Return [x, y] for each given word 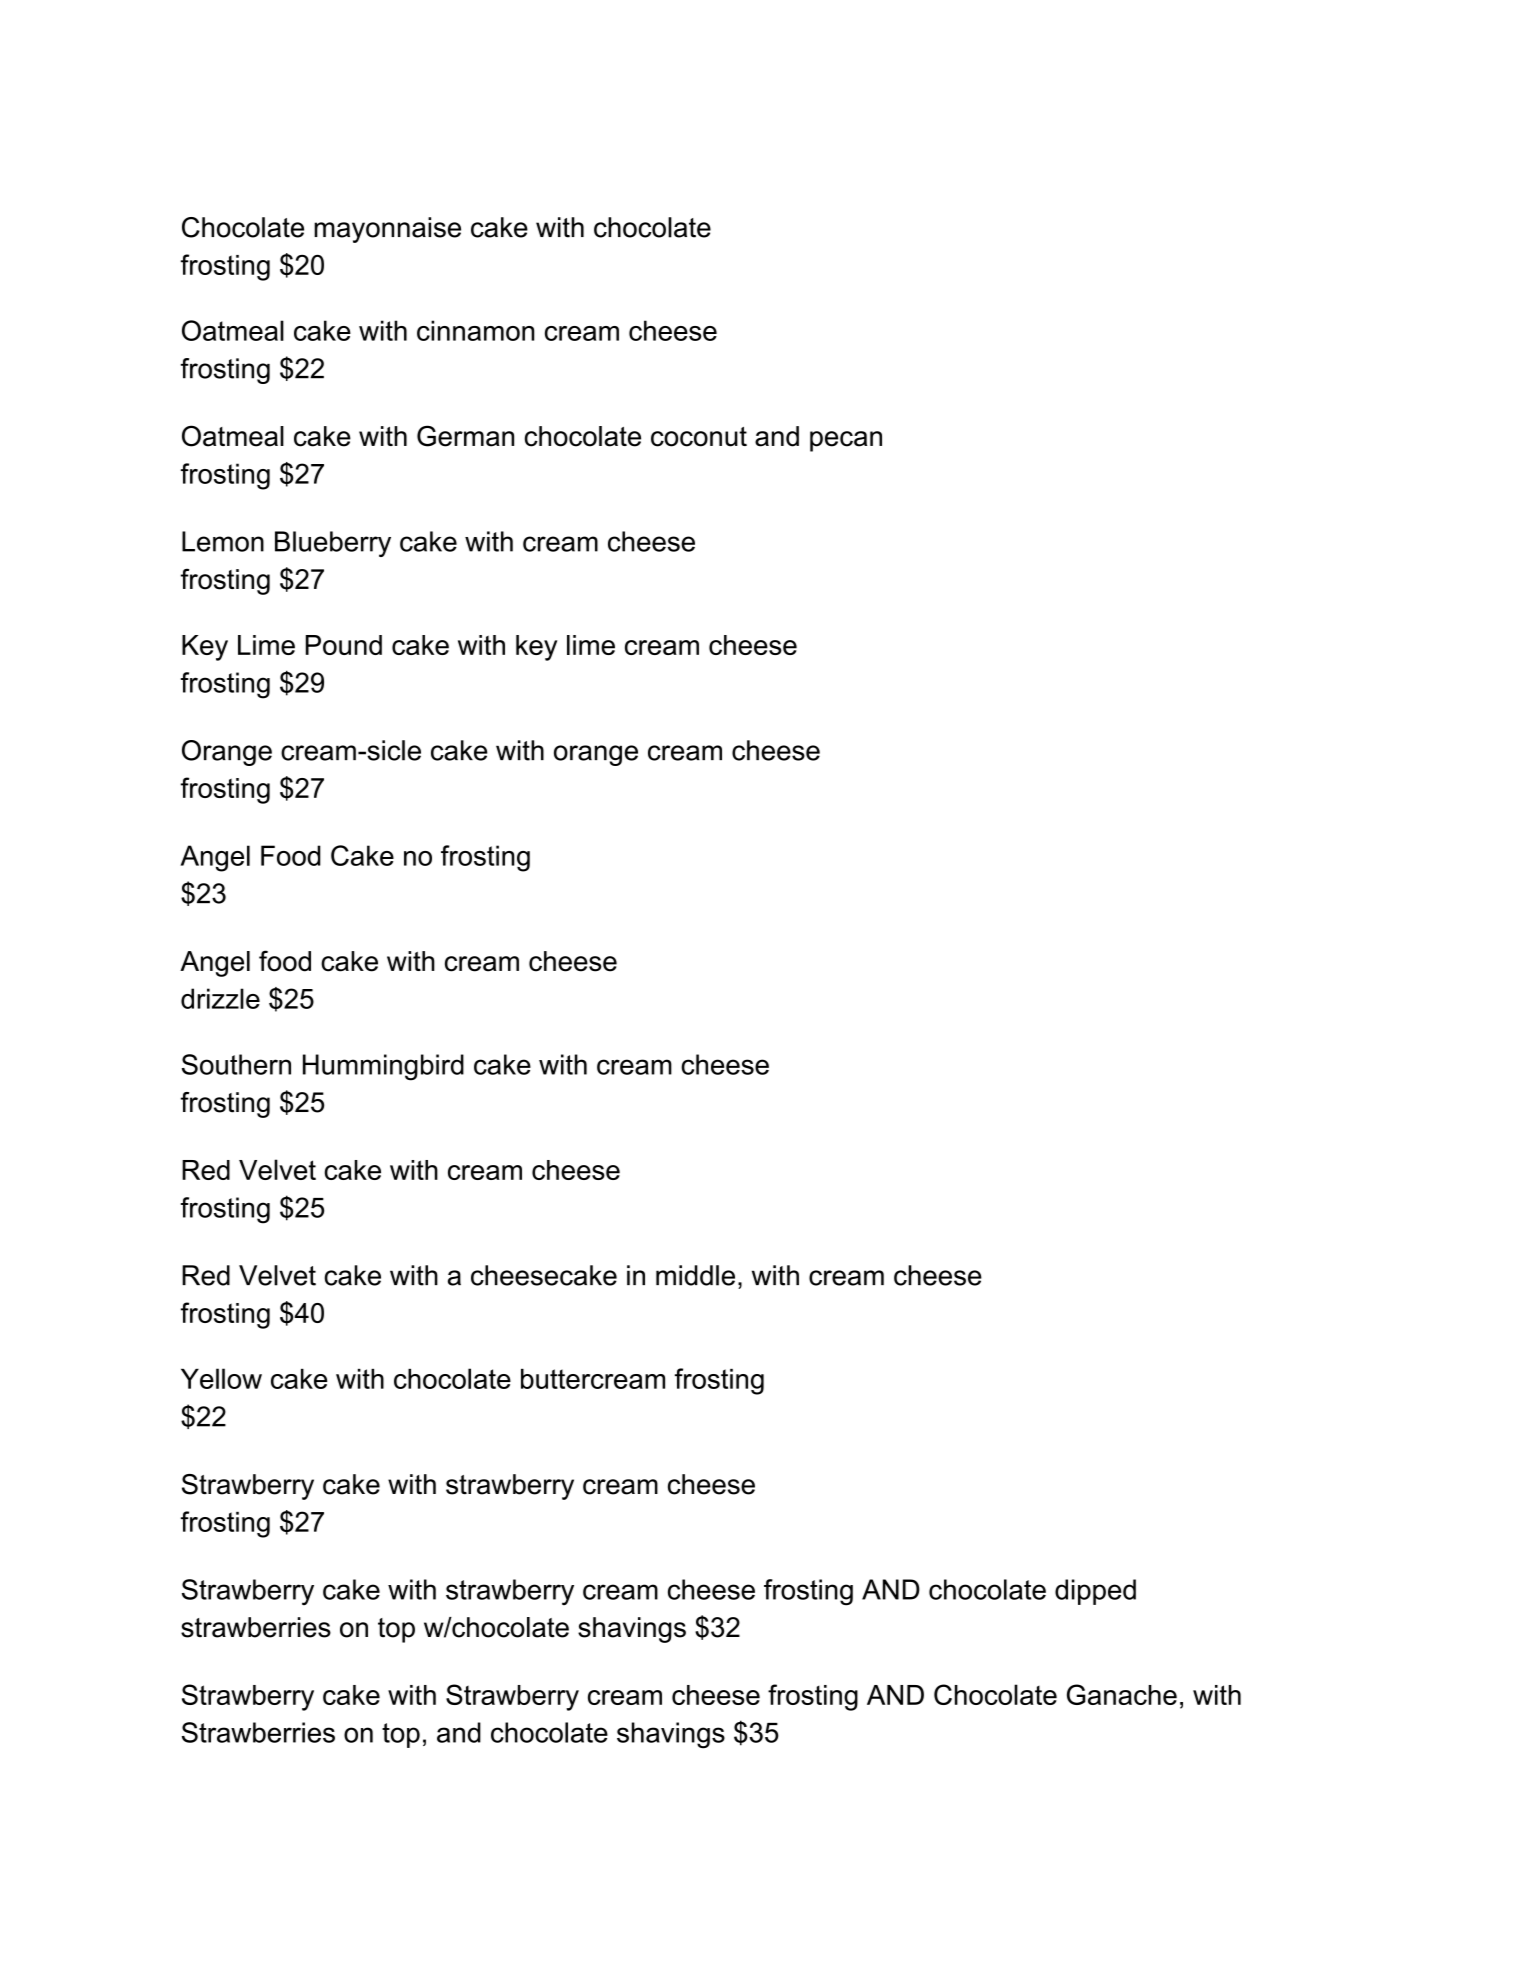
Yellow [221, 1378]
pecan [846, 441]
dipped [1095, 1592]
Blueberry [333, 544]
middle [695, 1275]
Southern [236, 1064]
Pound [344, 645]
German [465, 436]
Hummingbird [383, 1067]
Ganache [1122, 1694]
